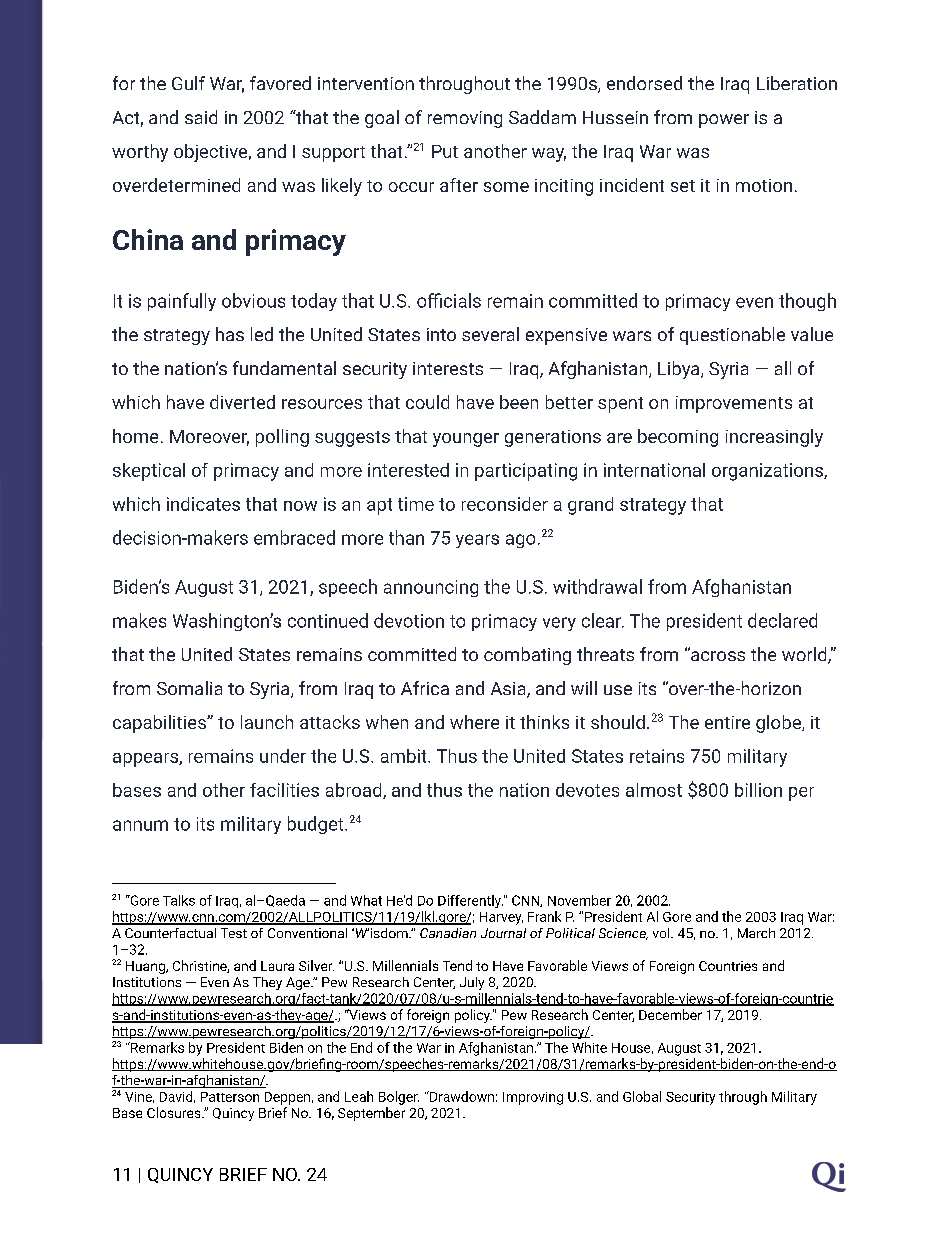  I want to click on Patterson, so click(230, 1097).
